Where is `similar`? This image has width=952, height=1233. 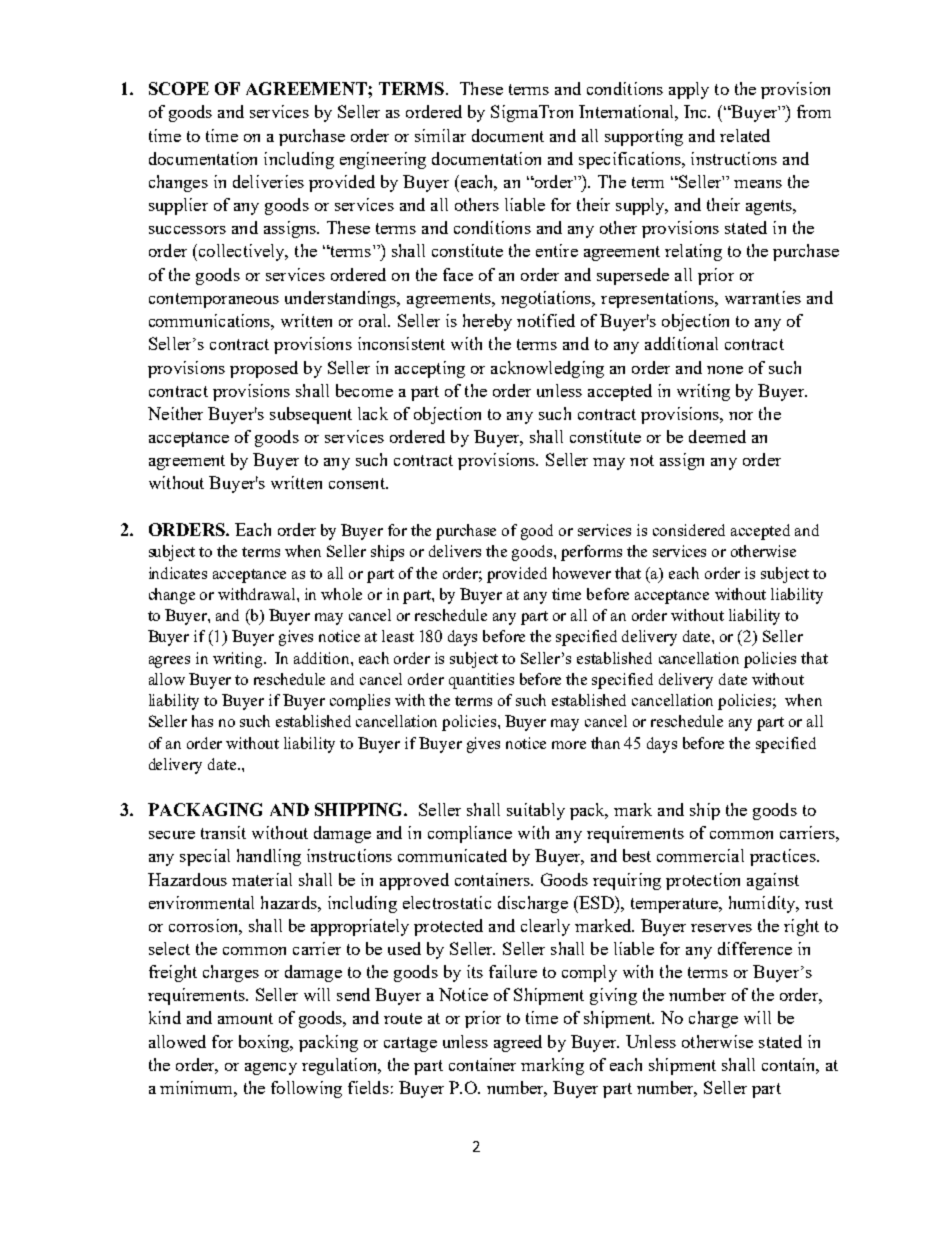
similar is located at coordinates (440, 135).
